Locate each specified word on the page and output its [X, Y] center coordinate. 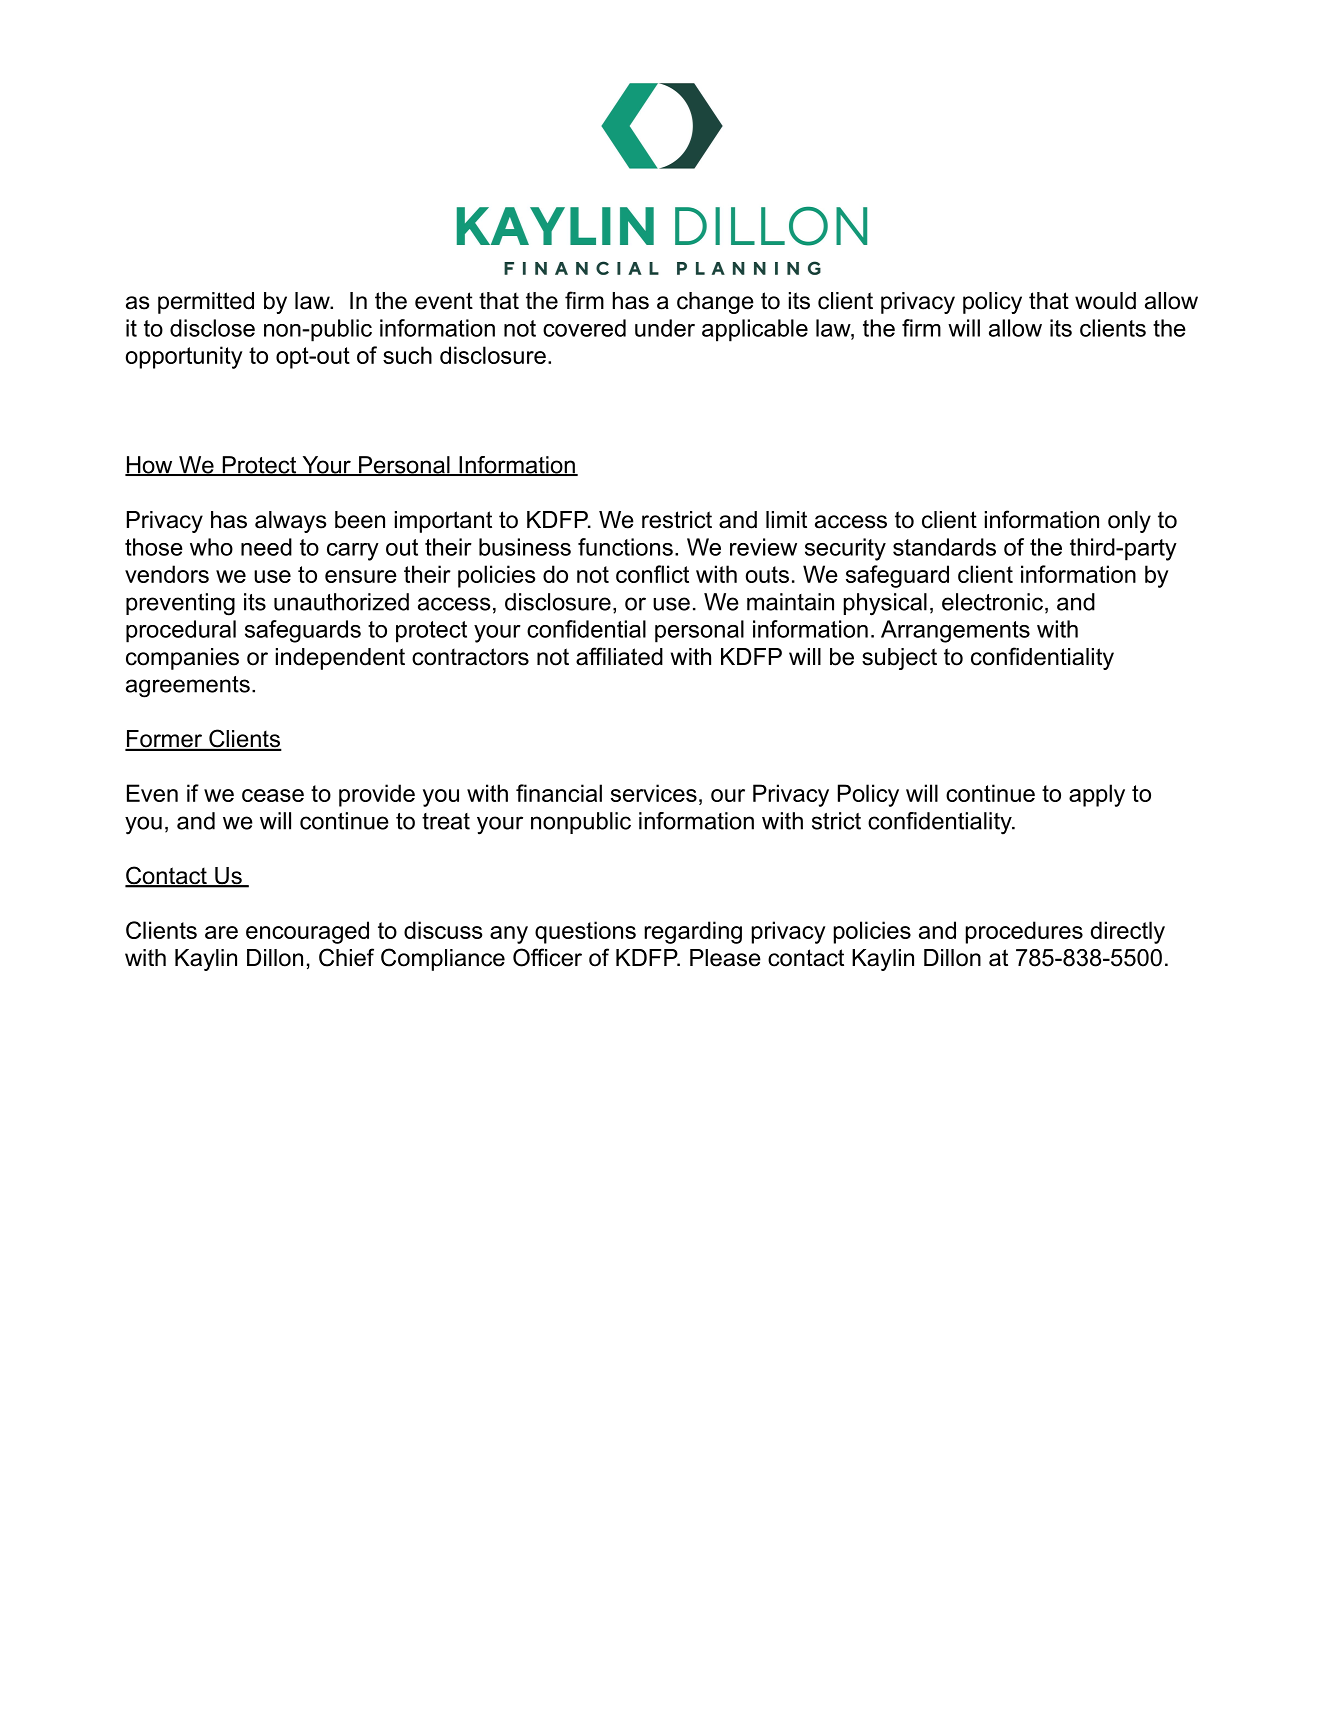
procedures [1024, 932]
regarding [693, 932]
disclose [212, 328]
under [665, 328]
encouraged [307, 932]
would [1105, 301]
